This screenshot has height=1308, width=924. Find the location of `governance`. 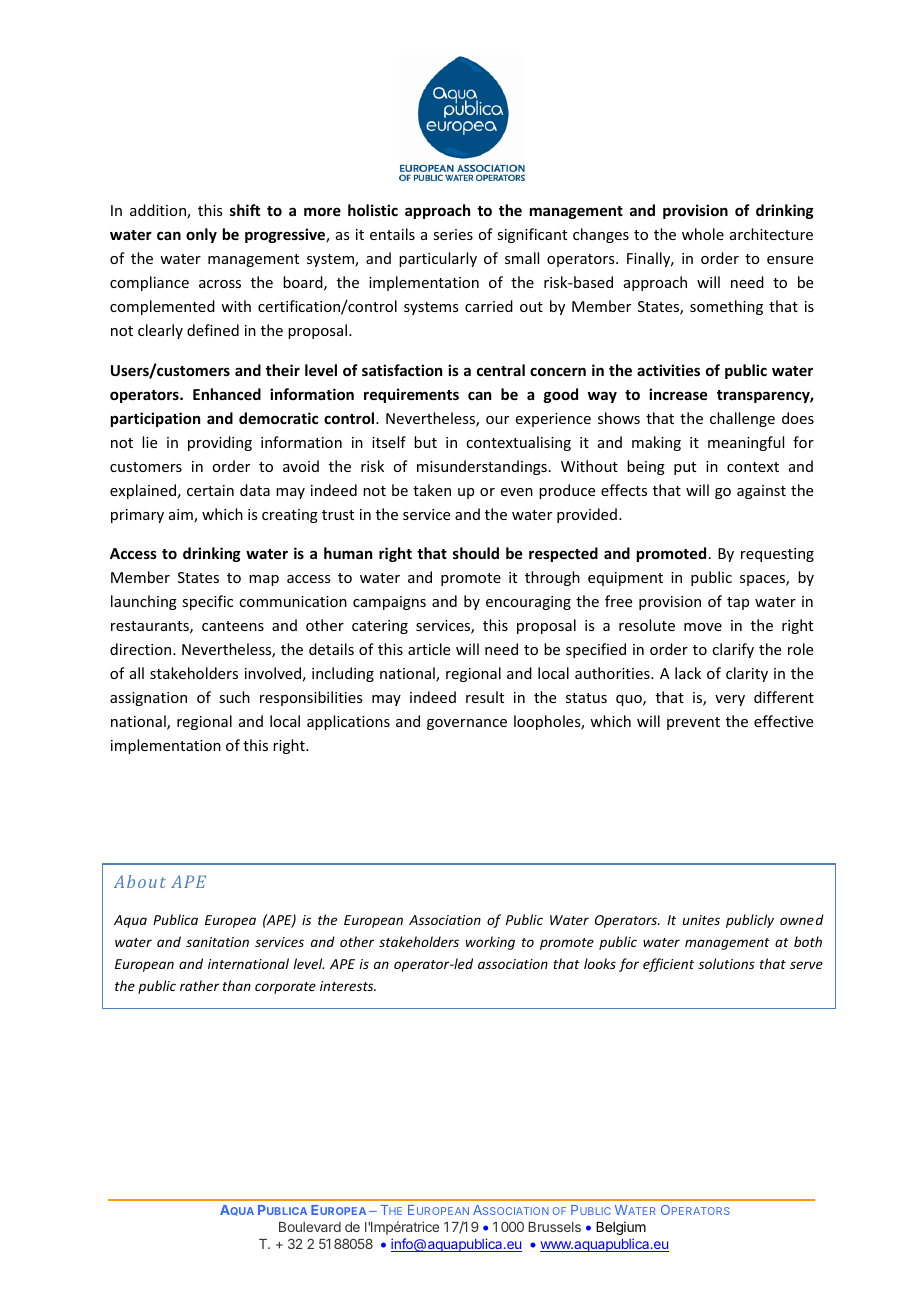

governance is located at coordinates (467, 724).
